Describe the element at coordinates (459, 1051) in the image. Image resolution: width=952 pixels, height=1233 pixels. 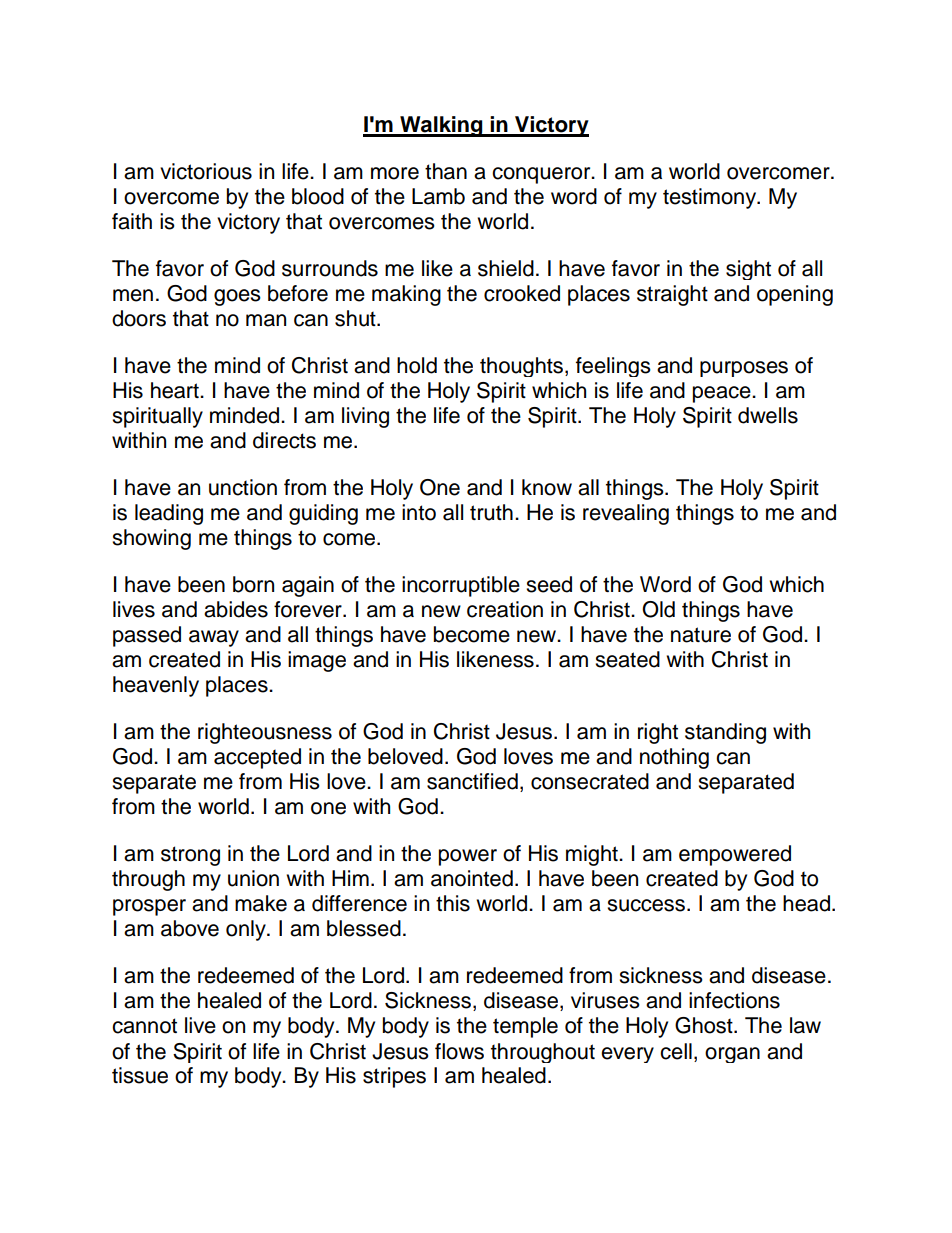
I see `flows` at that location.
